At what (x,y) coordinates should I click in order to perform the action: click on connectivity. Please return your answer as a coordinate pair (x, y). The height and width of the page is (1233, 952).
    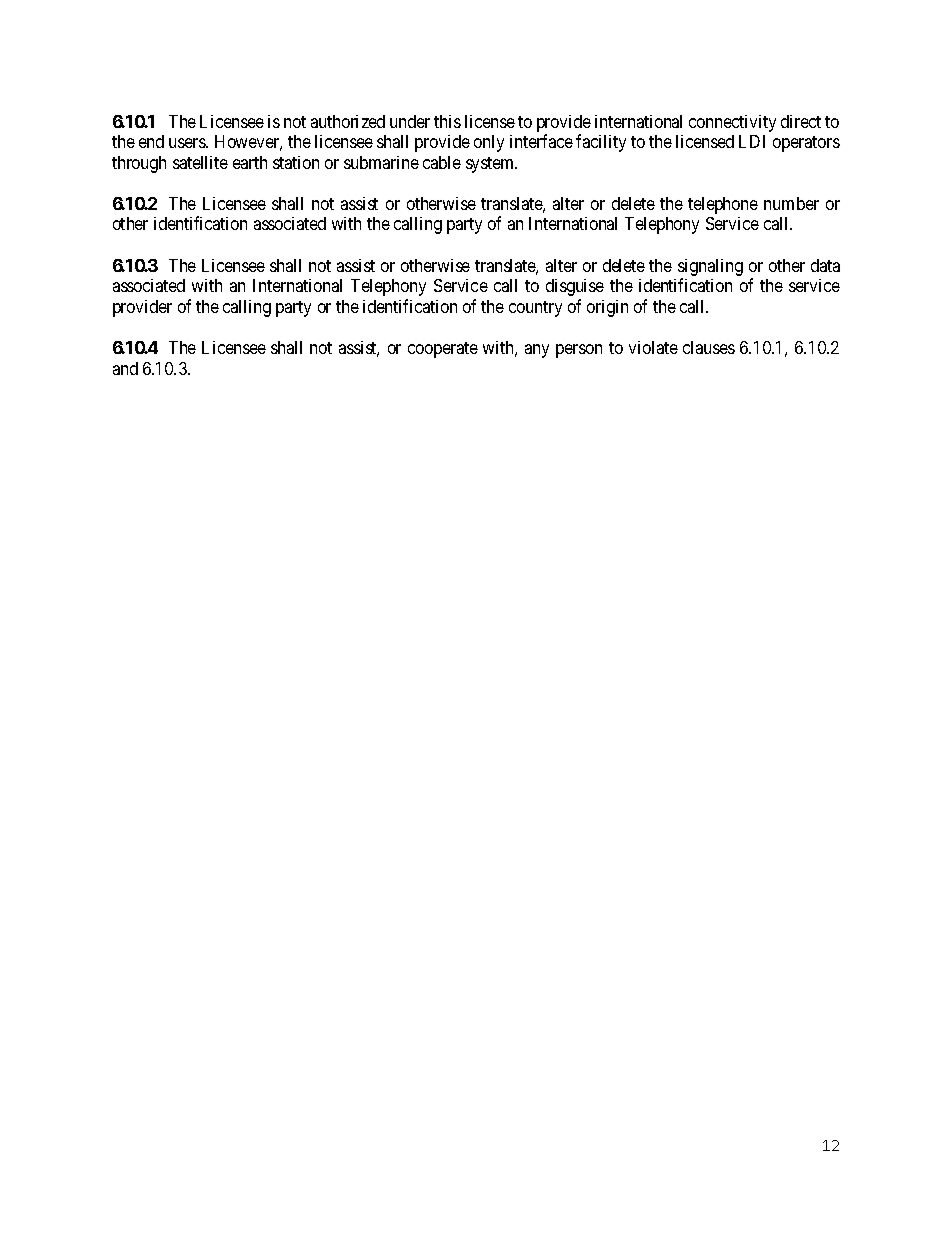
    Looking at the image, I should click on (732, 123).
